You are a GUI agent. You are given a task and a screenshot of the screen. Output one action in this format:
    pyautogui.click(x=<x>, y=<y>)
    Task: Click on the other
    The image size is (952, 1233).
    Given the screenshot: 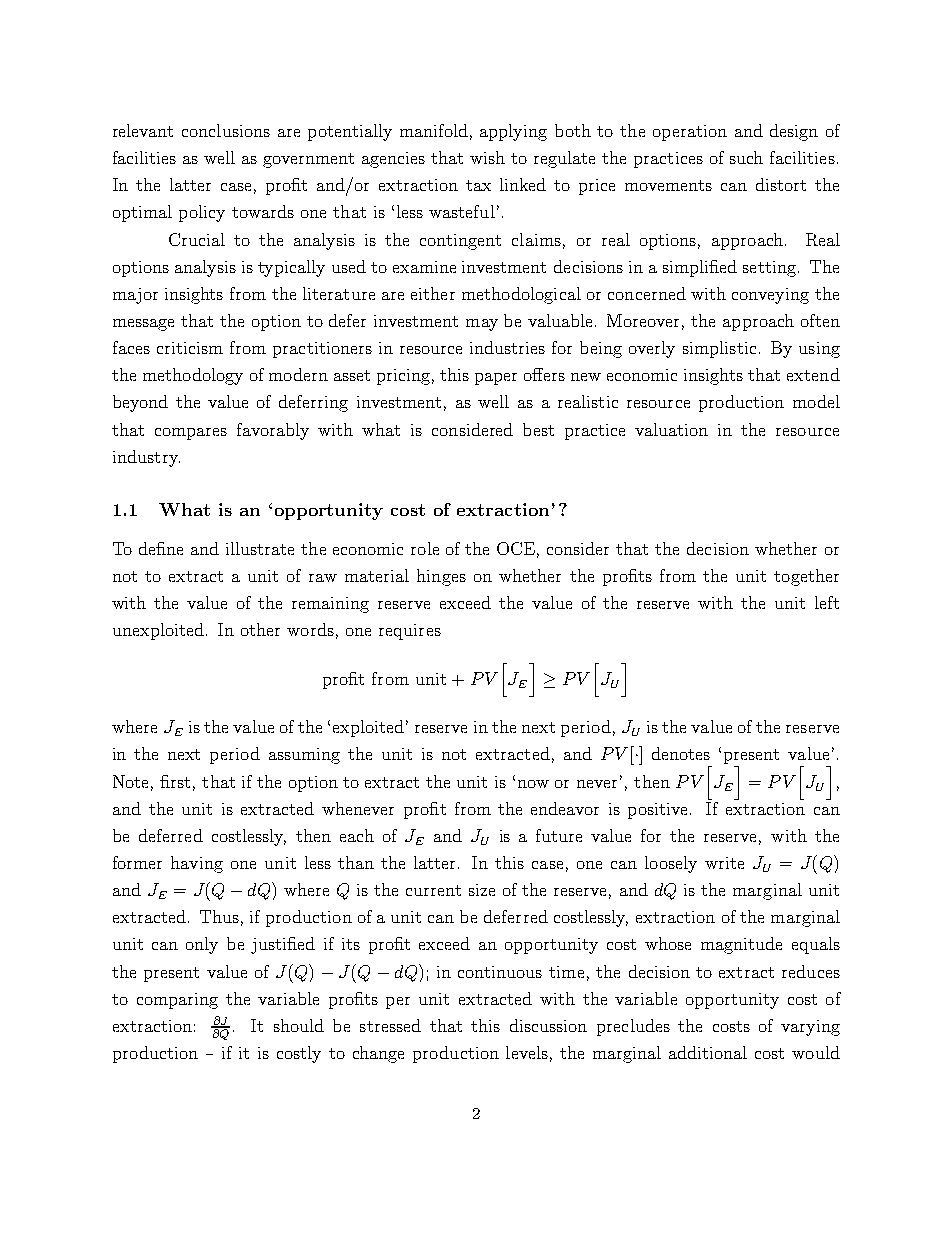 What is the action you would take?
    pyautogui.click(x=260, y=629)
